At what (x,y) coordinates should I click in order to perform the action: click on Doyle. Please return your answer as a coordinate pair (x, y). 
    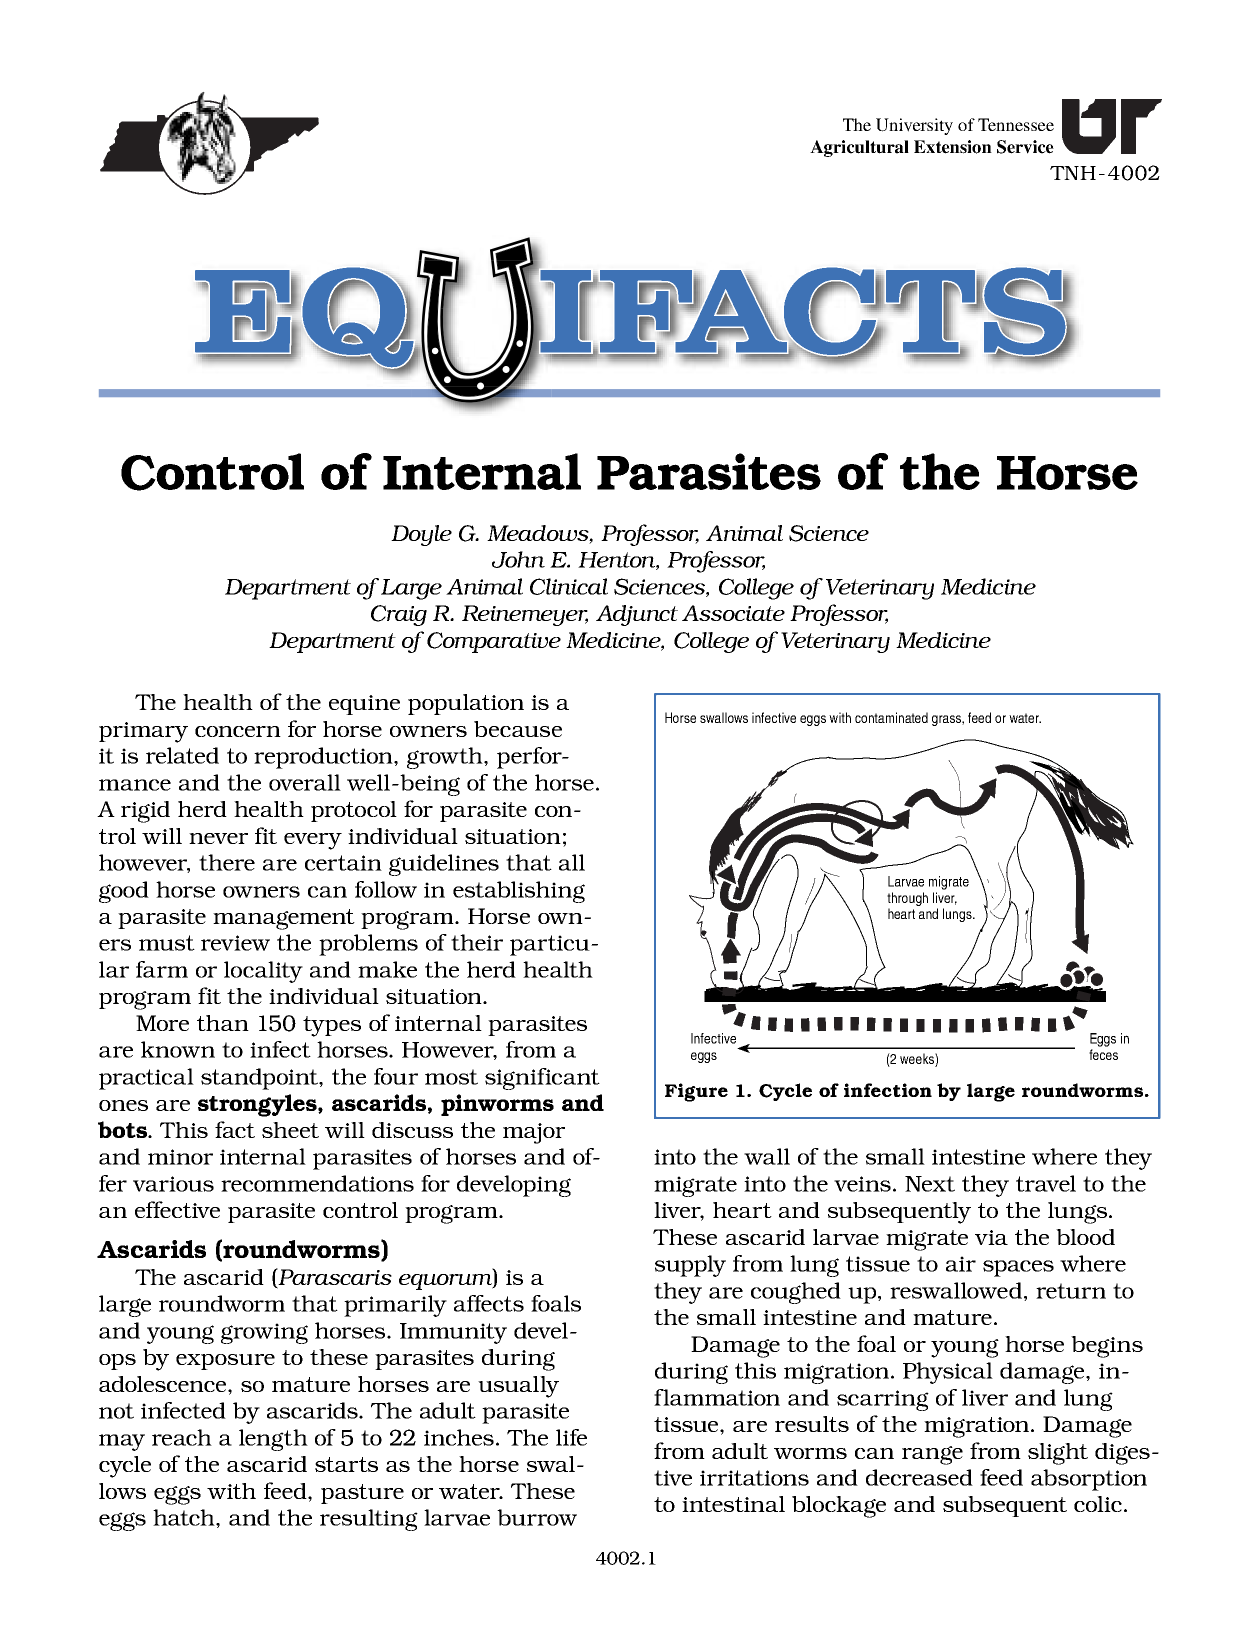
    Looking at the image, I should click on (421, 535).
